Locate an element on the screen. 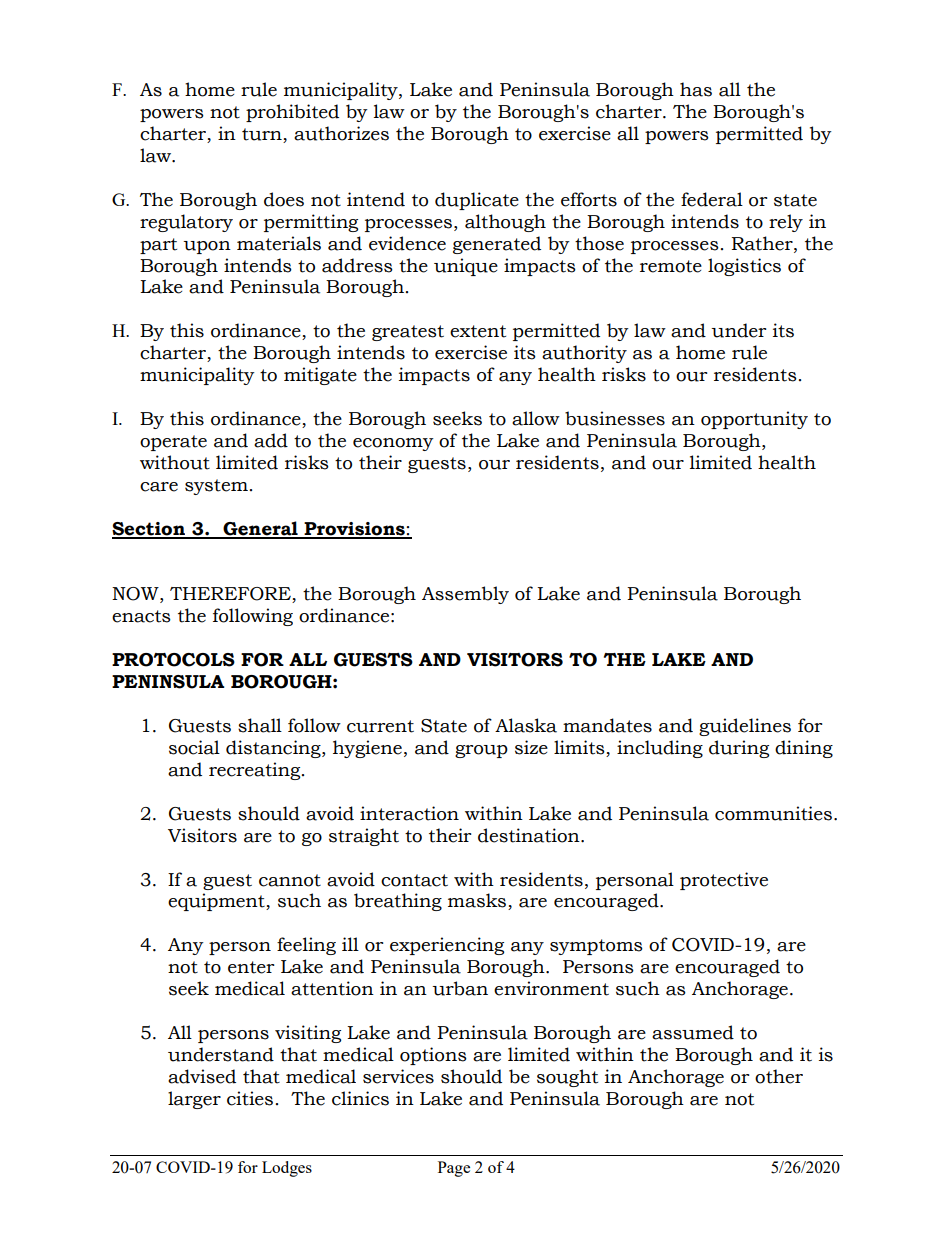  system is located at coordinates (216, 487).
